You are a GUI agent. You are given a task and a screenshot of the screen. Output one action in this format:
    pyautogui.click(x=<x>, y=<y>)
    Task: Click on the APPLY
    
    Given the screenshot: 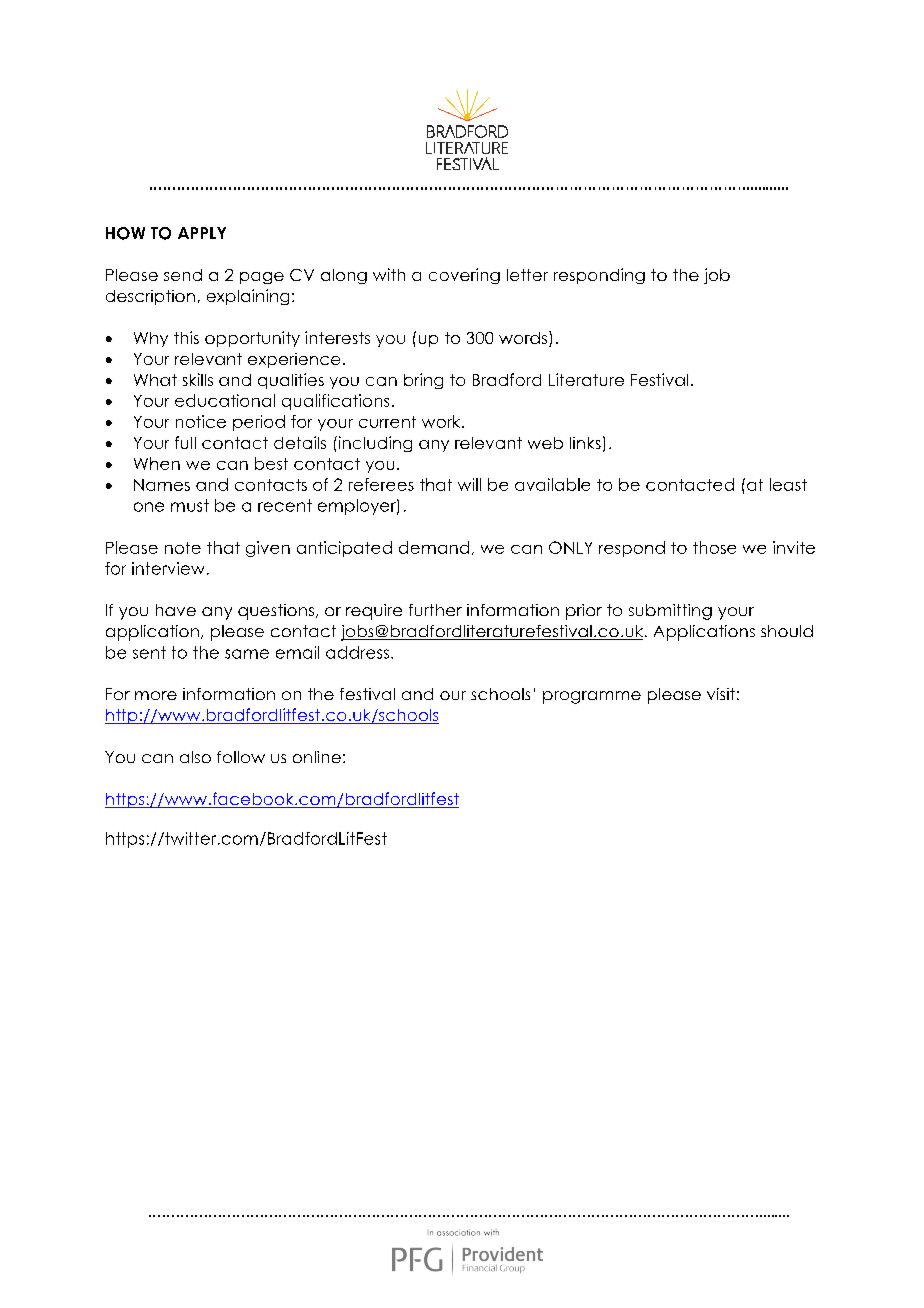 What is the action you would take?
    pyautogui.click(x=202, y=233)
